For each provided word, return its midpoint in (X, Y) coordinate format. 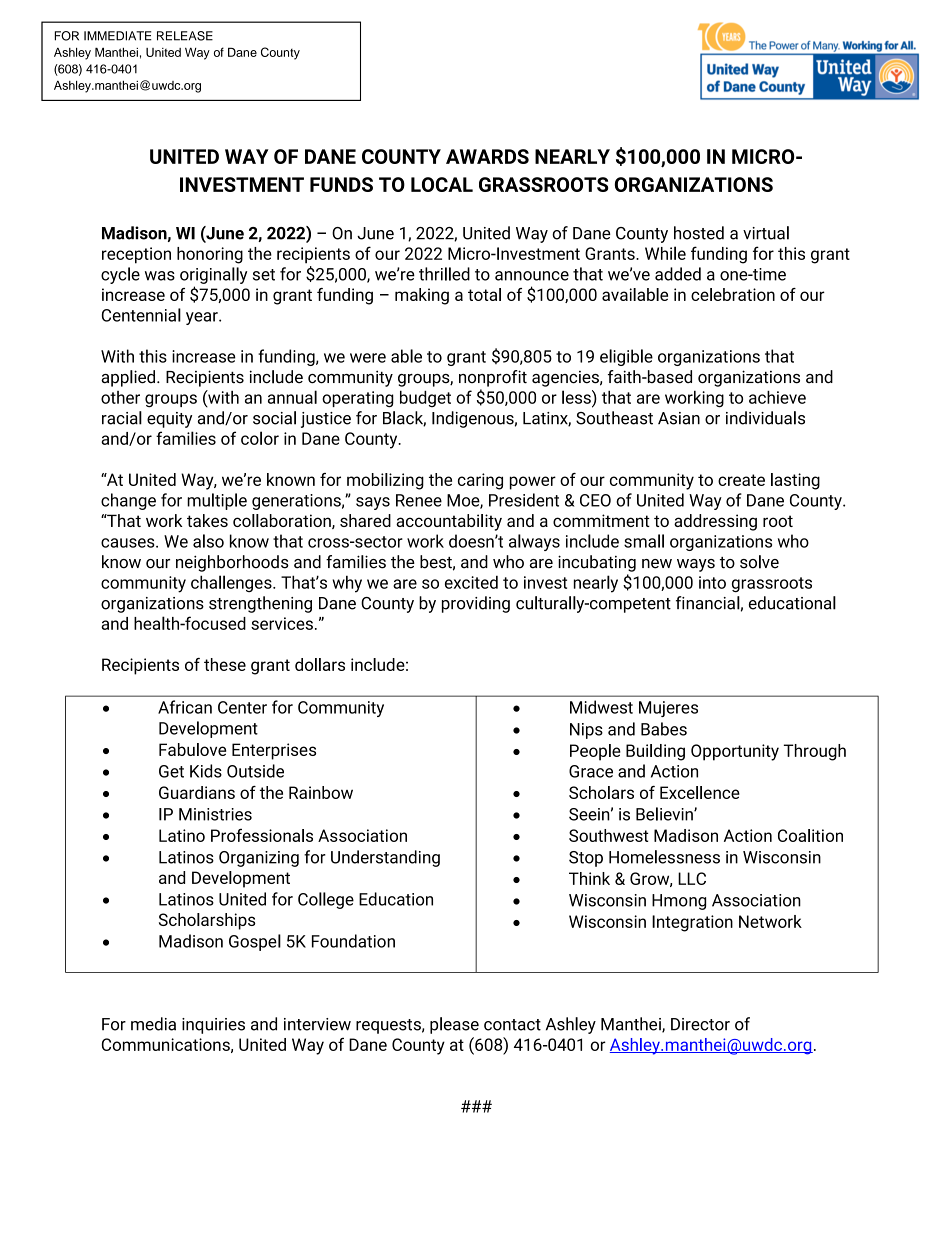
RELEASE (185, 36)
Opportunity (735, 752)
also (208, 541)
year (203, 318)
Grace (591, 771)
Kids (206, 771)
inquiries (213, 1026)
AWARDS (487, 156)
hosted (699, 233)
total (484, 294)
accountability (449, 522)
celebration (733, 294)
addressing (715, 522)
